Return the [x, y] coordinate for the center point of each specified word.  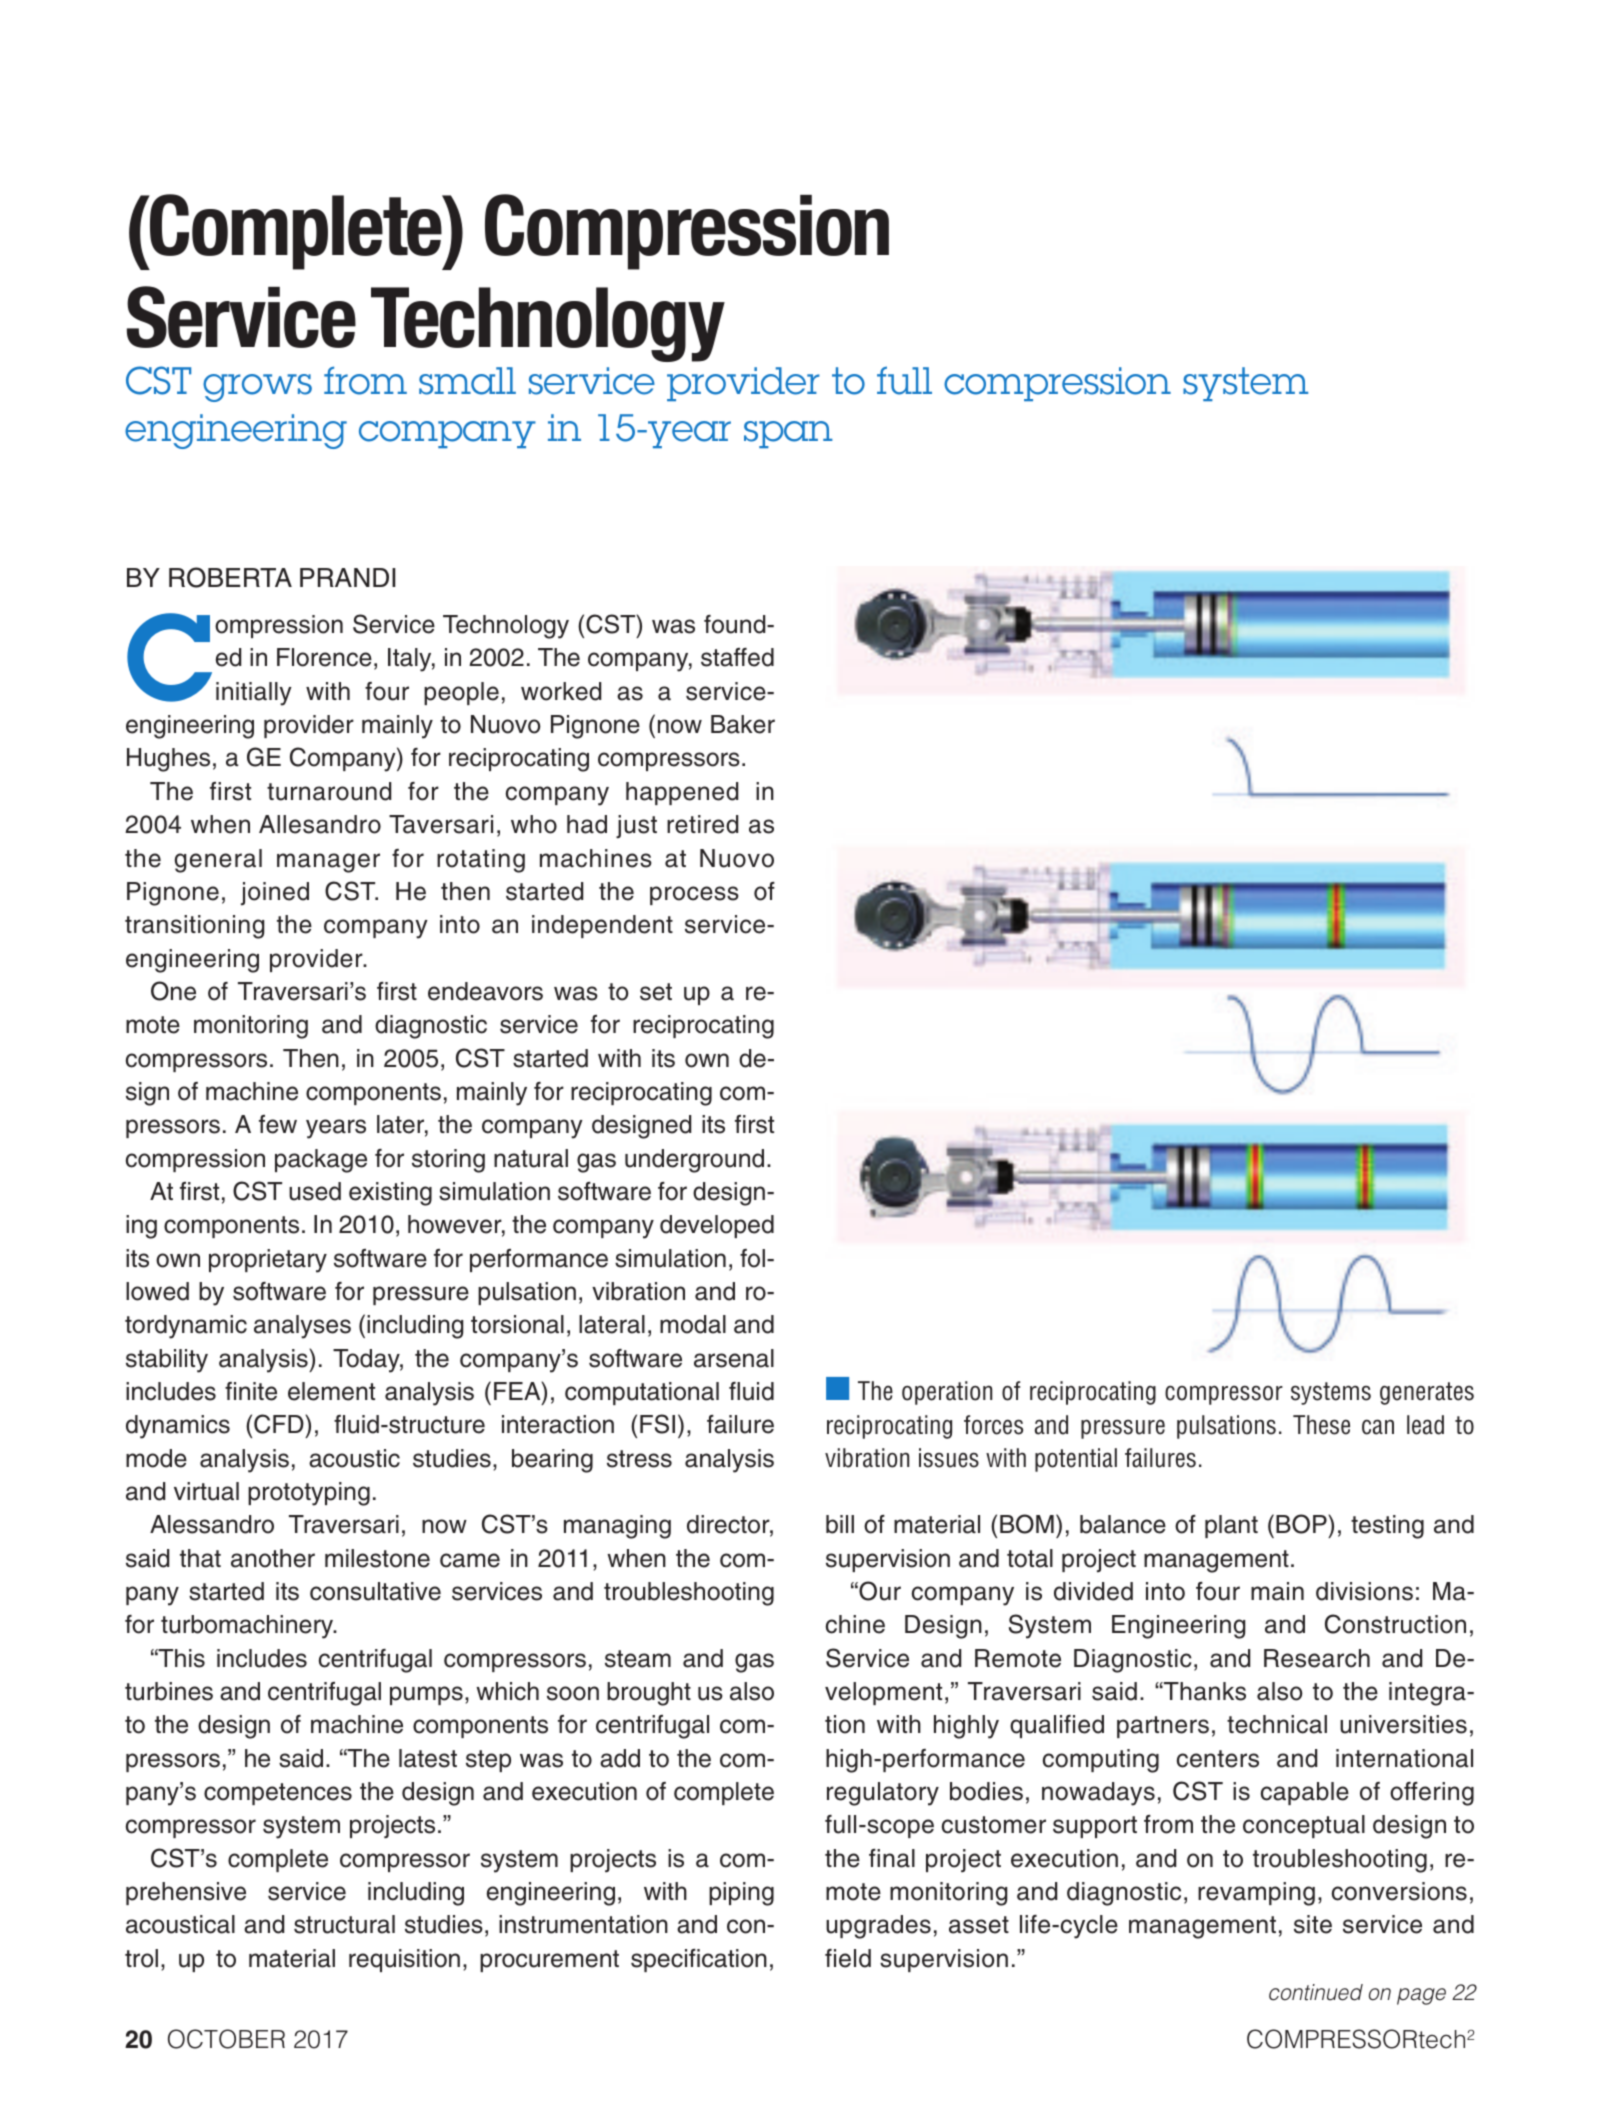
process [694, 895]
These [1321, 1425]
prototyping [309, 1494]
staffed [737, 657]
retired [702, 824]
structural [344, 1924]
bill [840, 1524]
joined [275, 894]
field [848, 1958]
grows [257, 388]
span [788, 434]
